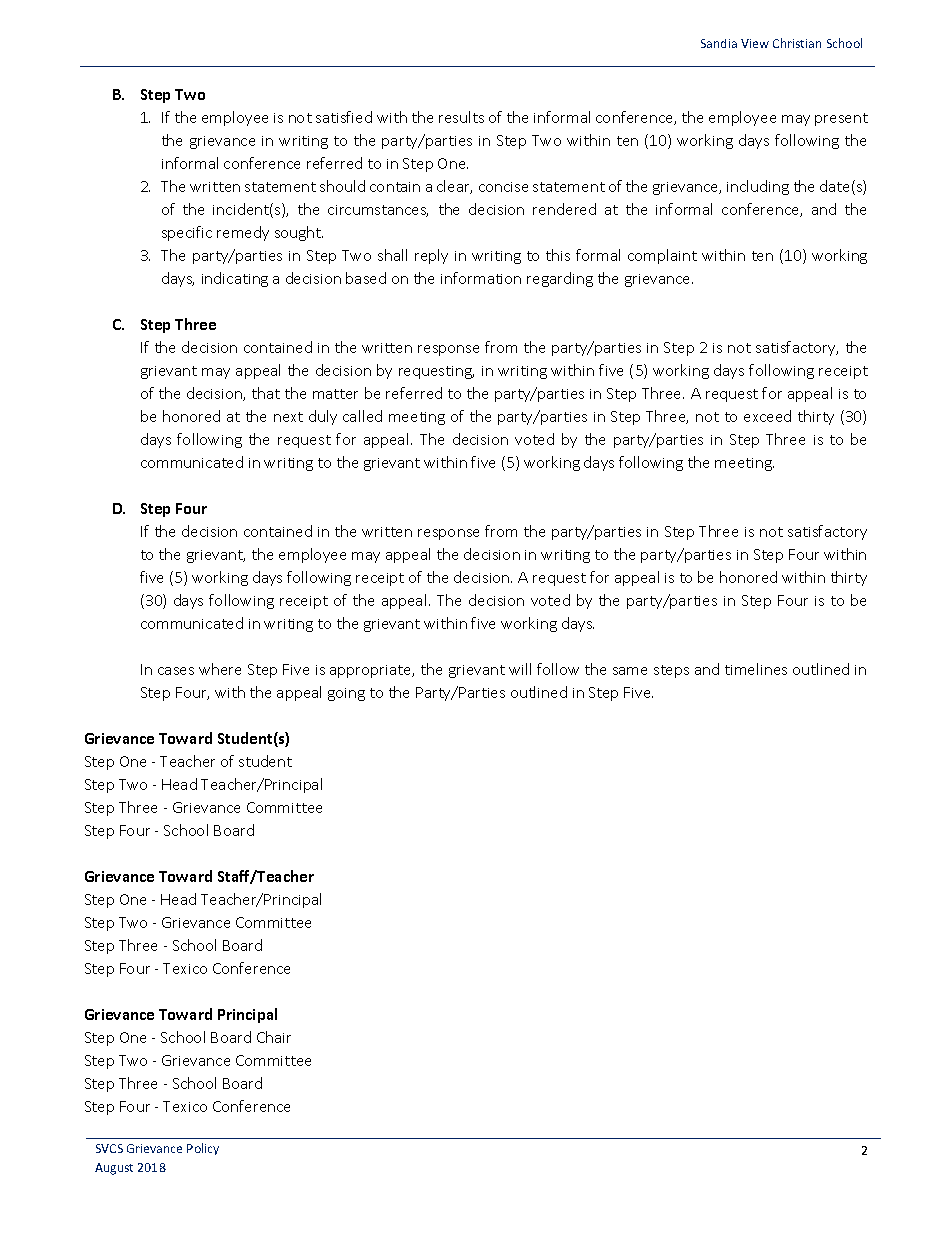 Image resolution: width=952 pixels, height=1233 pixels. Describe the element at coordinates (767, 416) in the screenshot. I see `exceed` at that location.
